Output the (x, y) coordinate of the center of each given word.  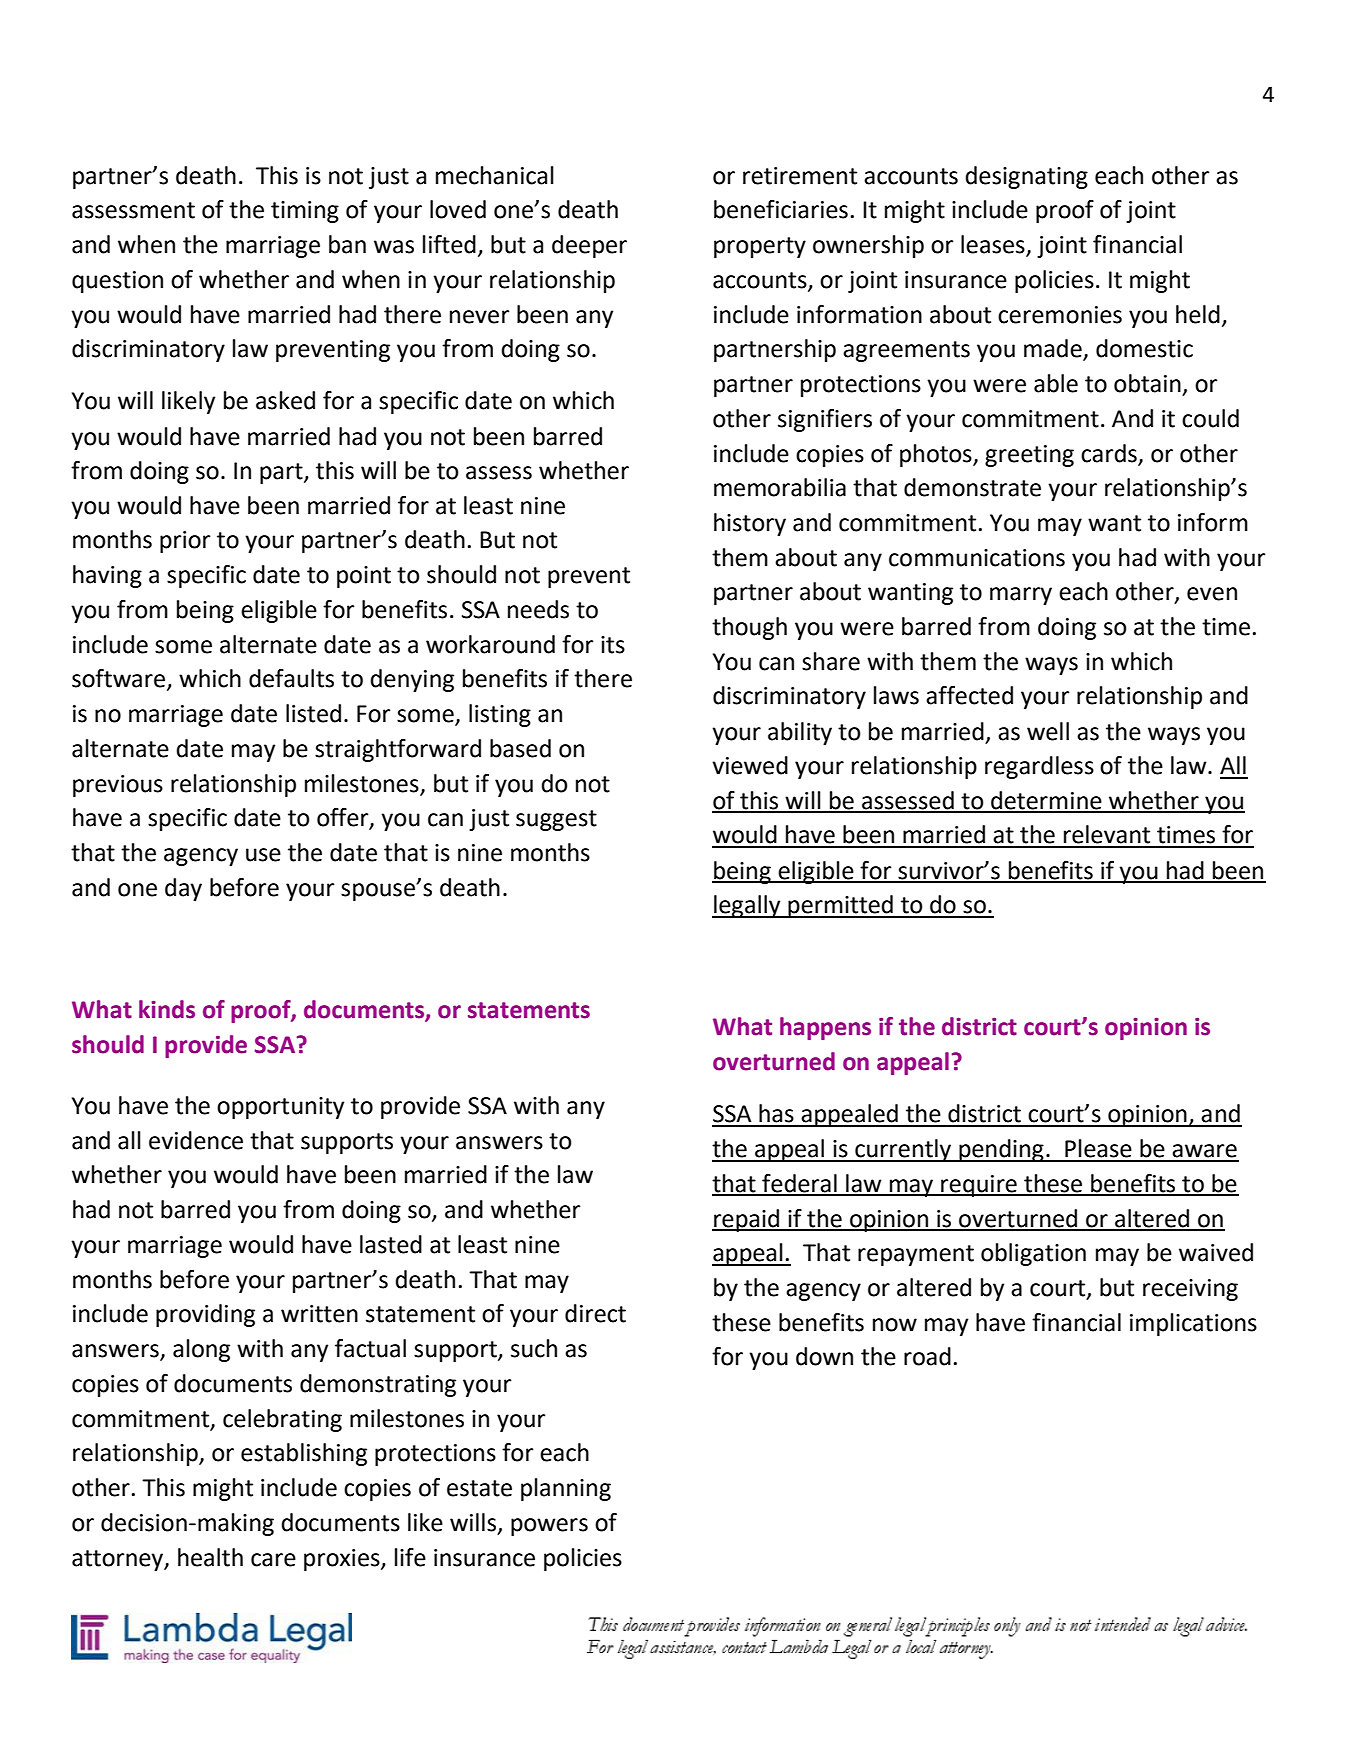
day (183, 889)
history (750, 524)
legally (747, 906)
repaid (747, 1220)
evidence (196, 1140)
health (210, 1557)
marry (1021, 596)
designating (1026, 177)
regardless (1039, 767)
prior (185, 542)
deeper (589, 246)
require (979, 1186)
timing (305, 212)
